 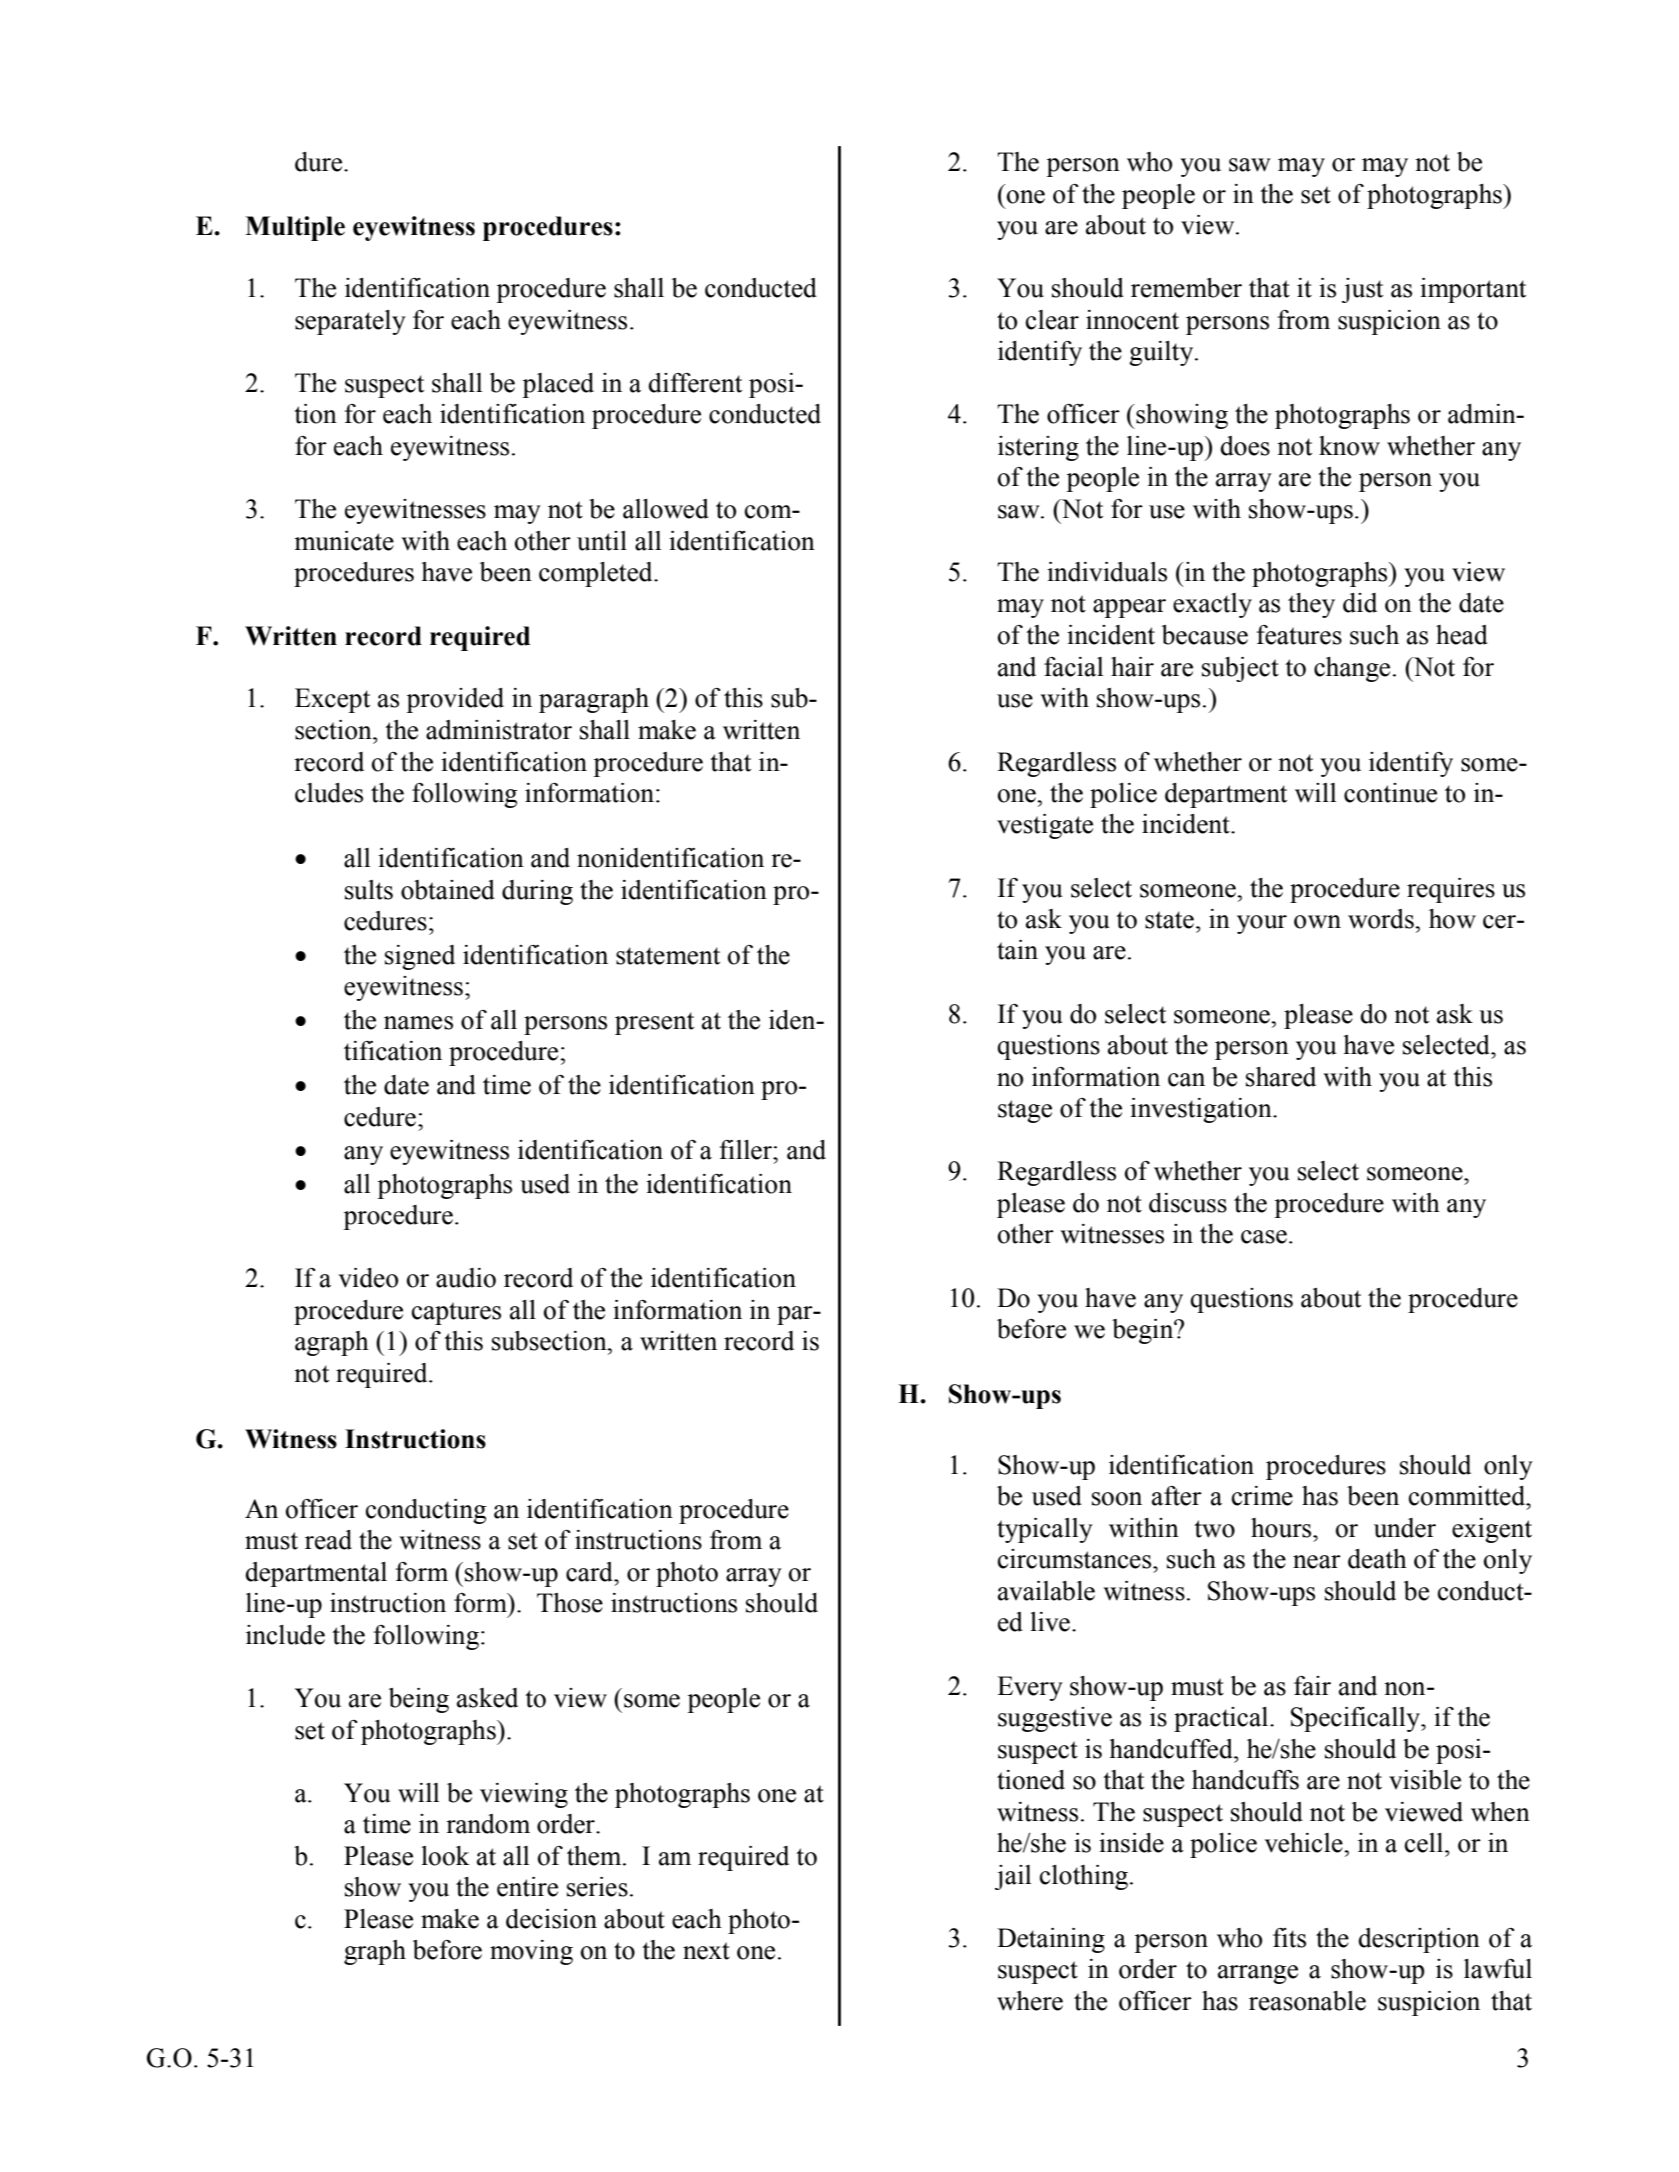 I want to click on separately, so click(x=350, y=322).
